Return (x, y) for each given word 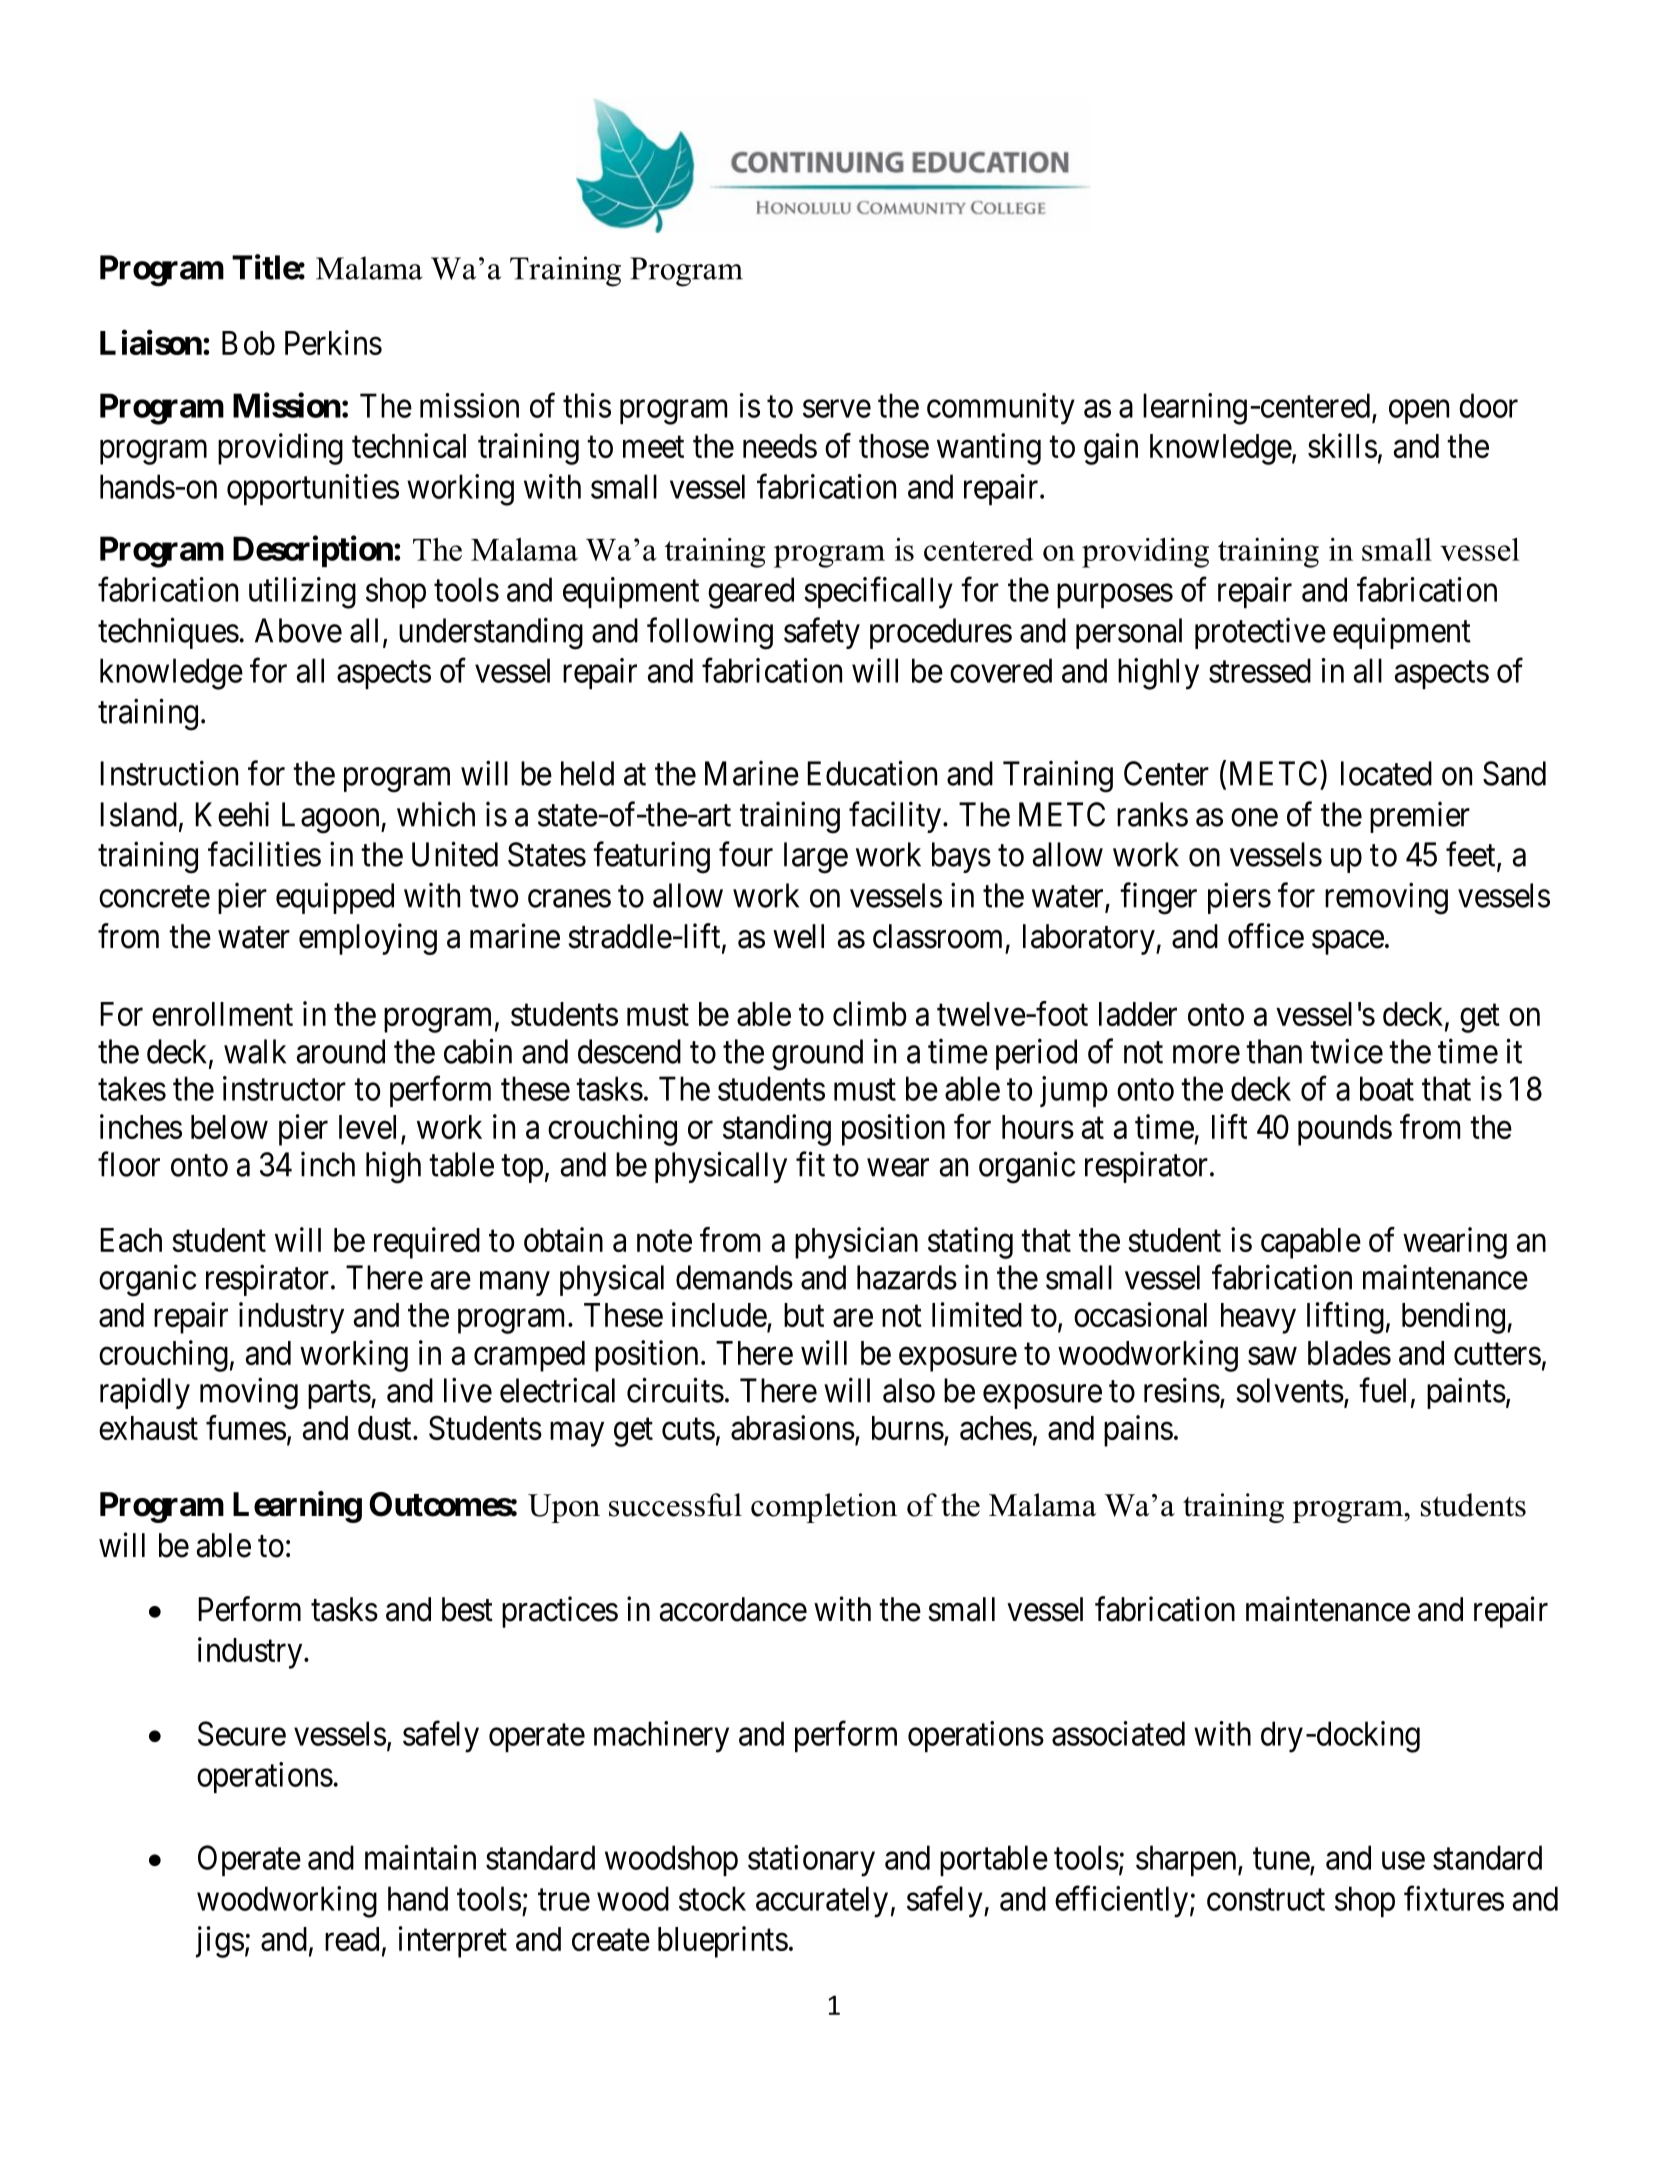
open (1419, 412)
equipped (335, 898)
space (1348, 943)
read (352, 1939)
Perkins (333, 342)
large (816, 858)
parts (339, 1395)
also (909, 1390)
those (894, 446)
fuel (1385, 1391)
